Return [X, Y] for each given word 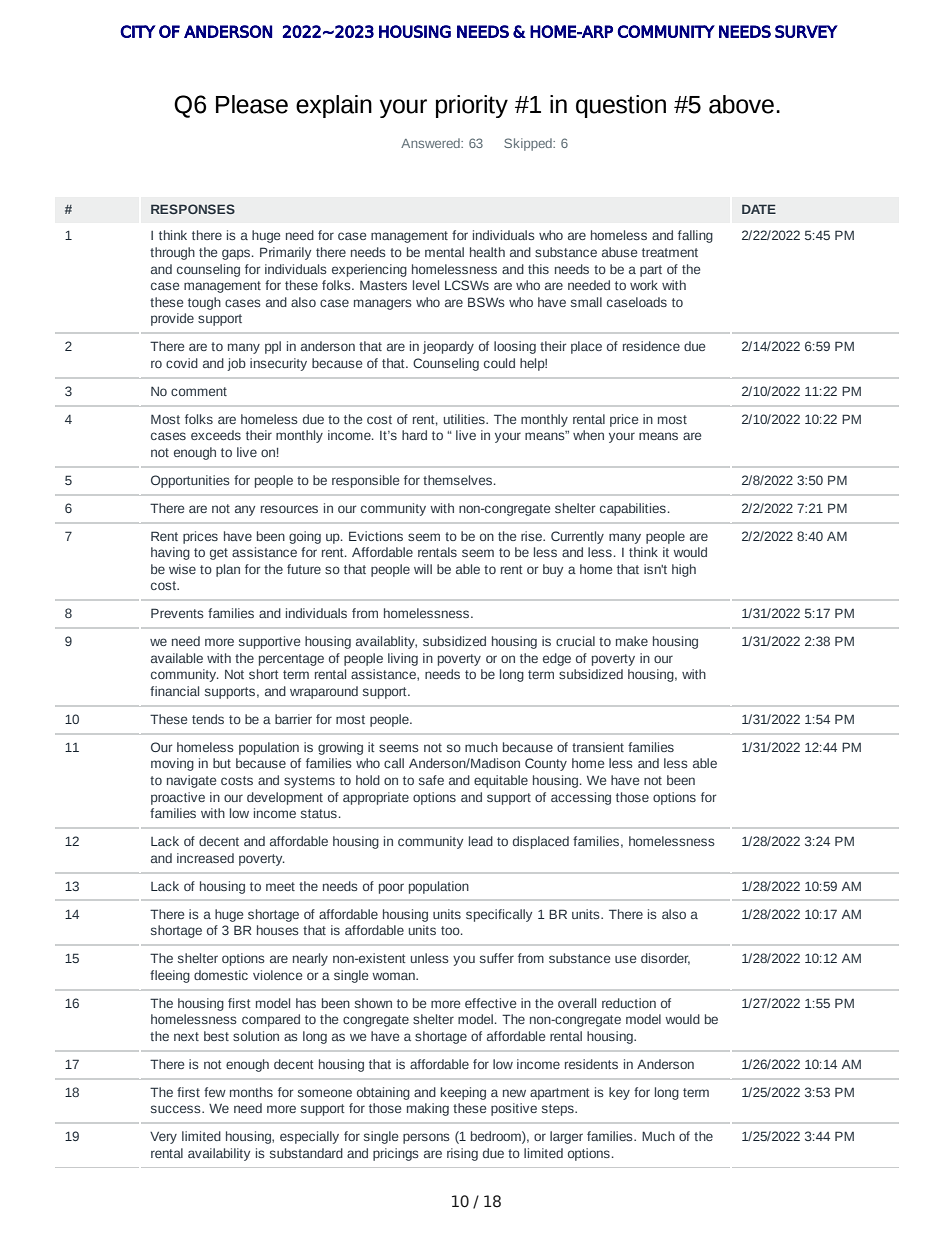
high [684, 570]
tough [204, 303]
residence [651, 346]
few [215, 1092]
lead [481, 841]
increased [205, 858]
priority [472, 106]
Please [252, 104]
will [423, 569]
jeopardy [448, 347]
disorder [665, 959]
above [741, 104]
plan [228, 570]
